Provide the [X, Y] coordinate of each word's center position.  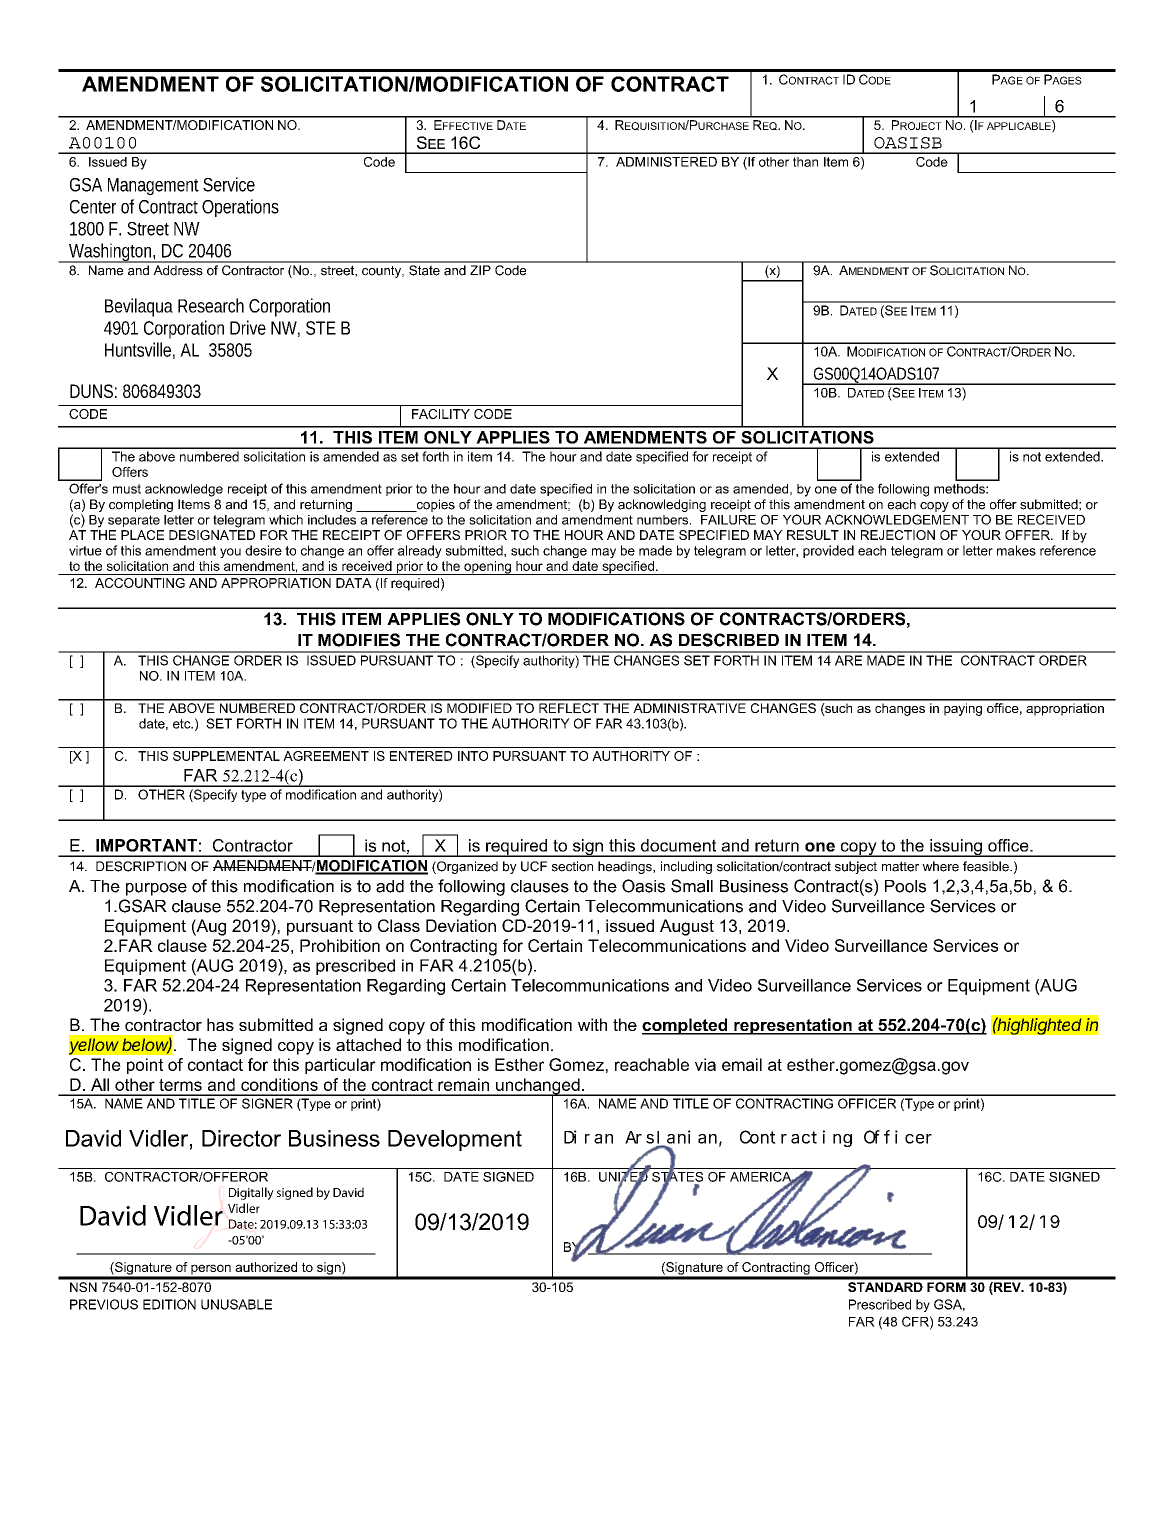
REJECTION [898, 535]
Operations [240, 208]
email [742, 1064]
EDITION [169, 1304]
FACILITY [441, 414]
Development [455, 1140]
